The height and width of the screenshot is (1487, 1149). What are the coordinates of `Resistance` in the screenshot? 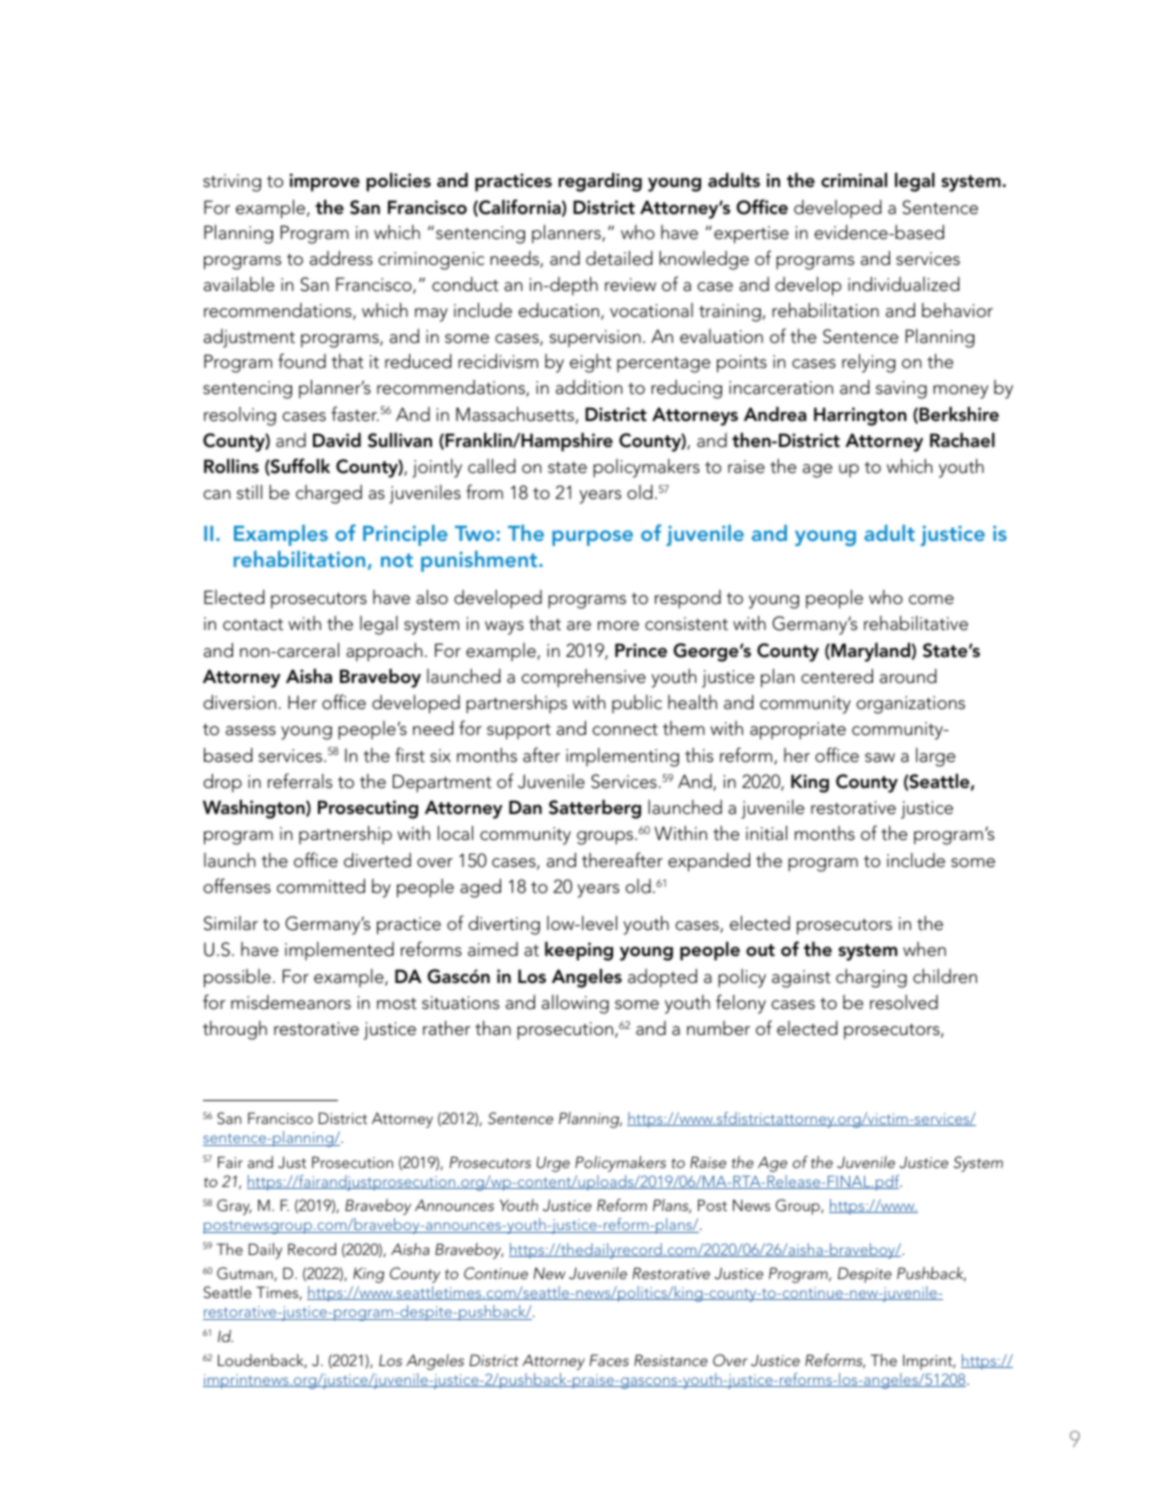 It's located at (671, 1360).
